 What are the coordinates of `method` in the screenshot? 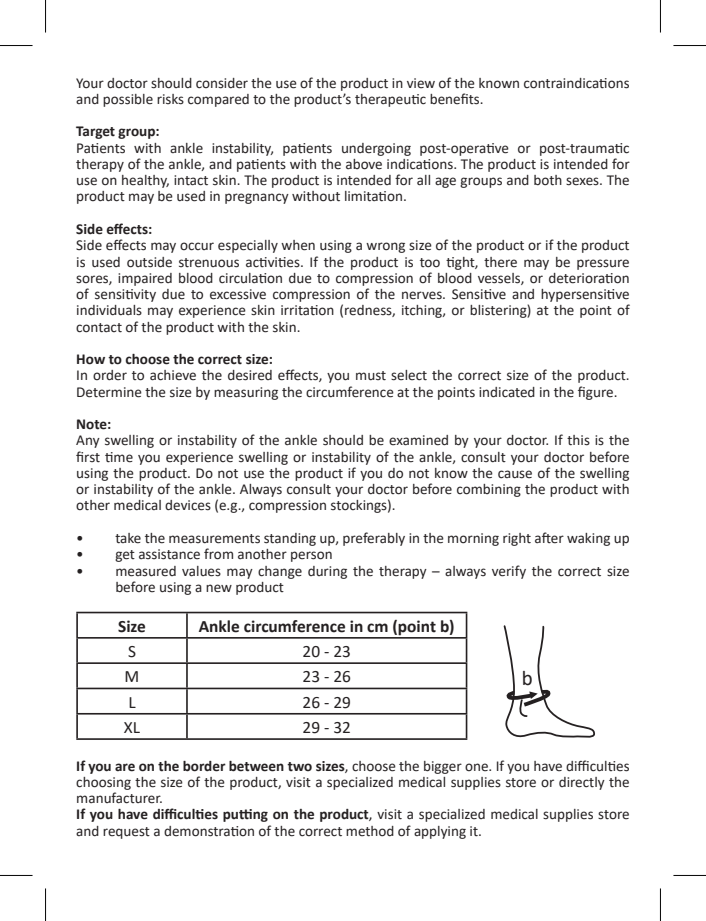 It's located at (370, 831).
